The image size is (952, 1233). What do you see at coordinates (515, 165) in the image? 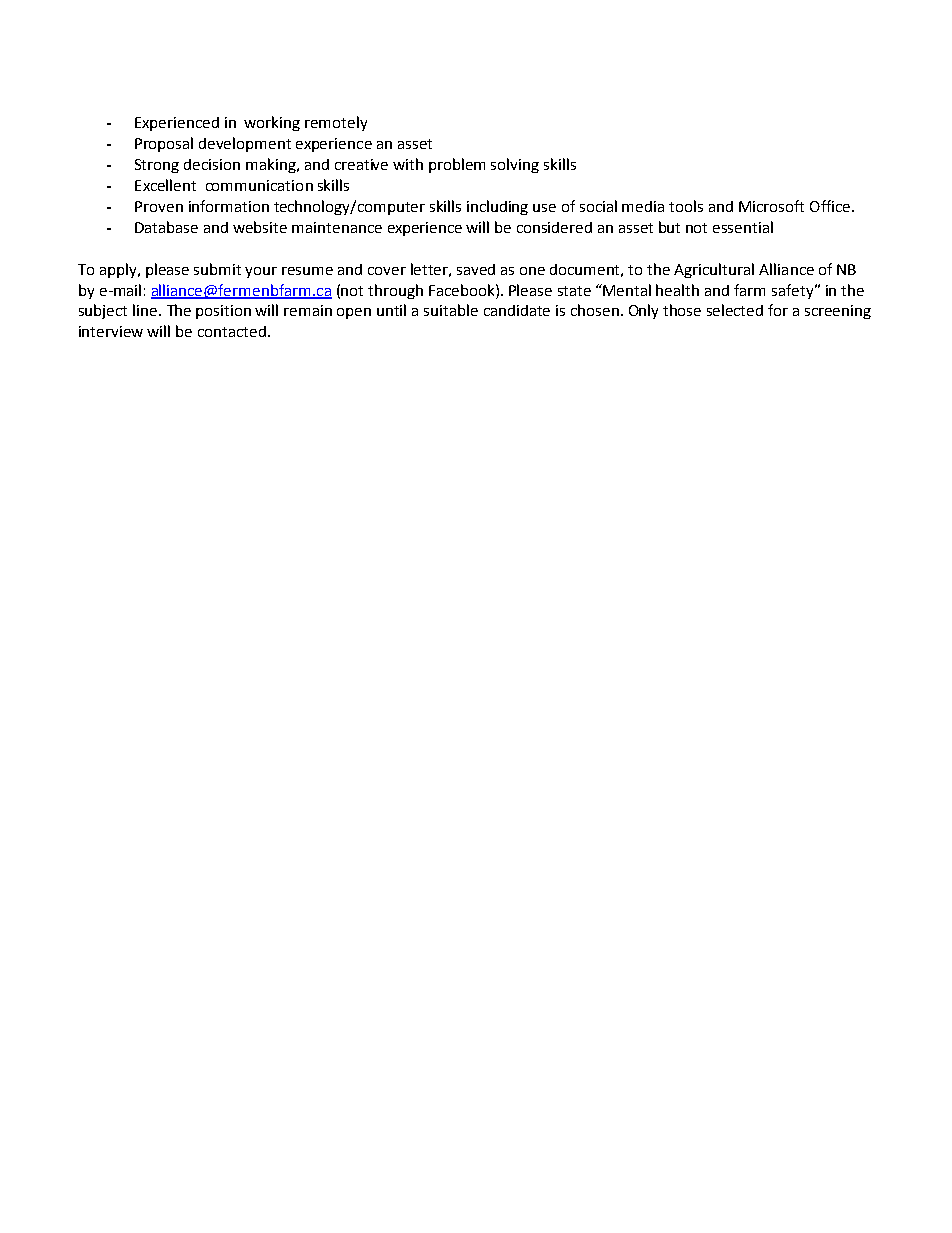
I see `solving` at bounding box center [515, 165].
